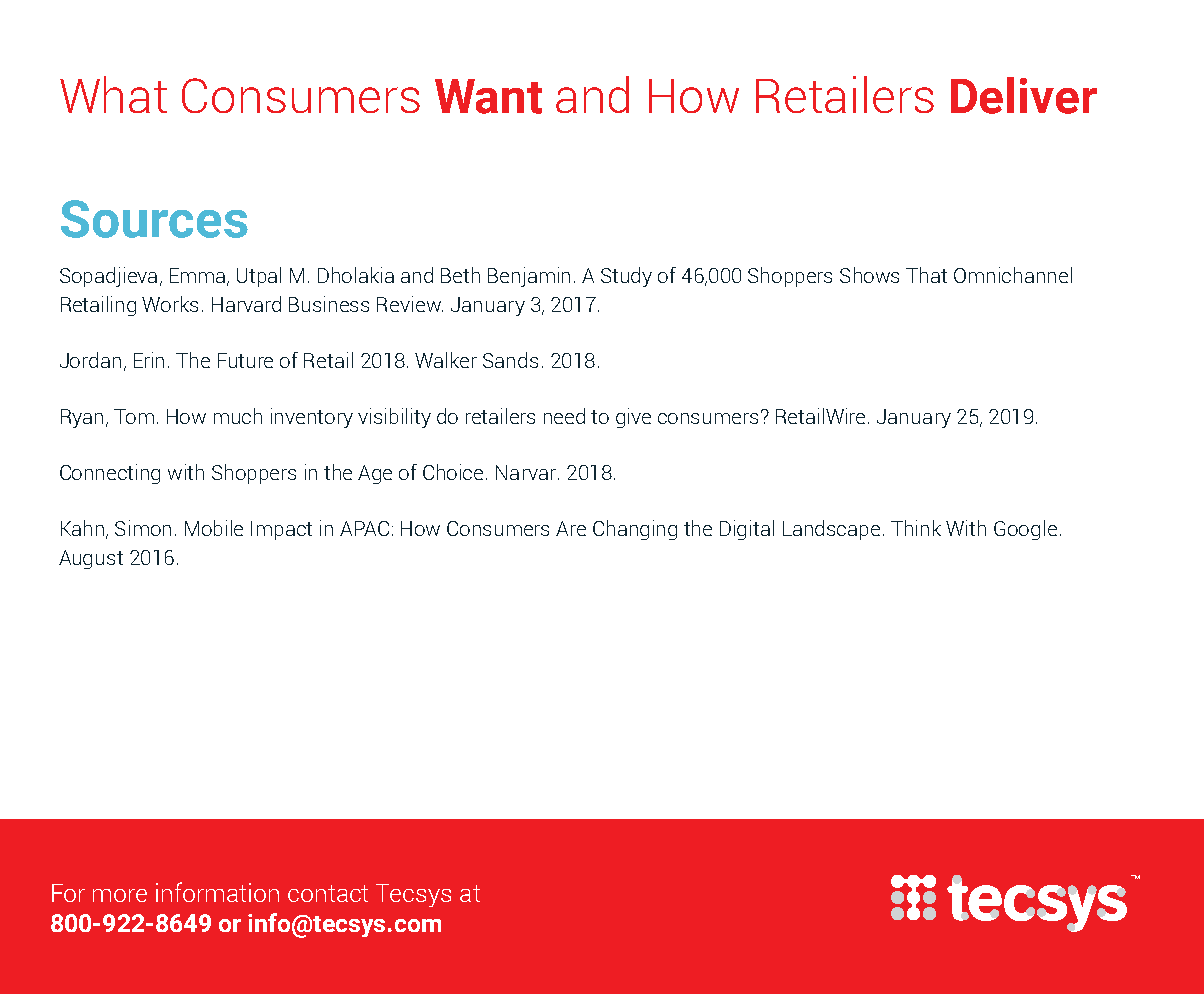  Describe the element at coordinates (120, 895) in the screenshot. I see `more` at that location.
